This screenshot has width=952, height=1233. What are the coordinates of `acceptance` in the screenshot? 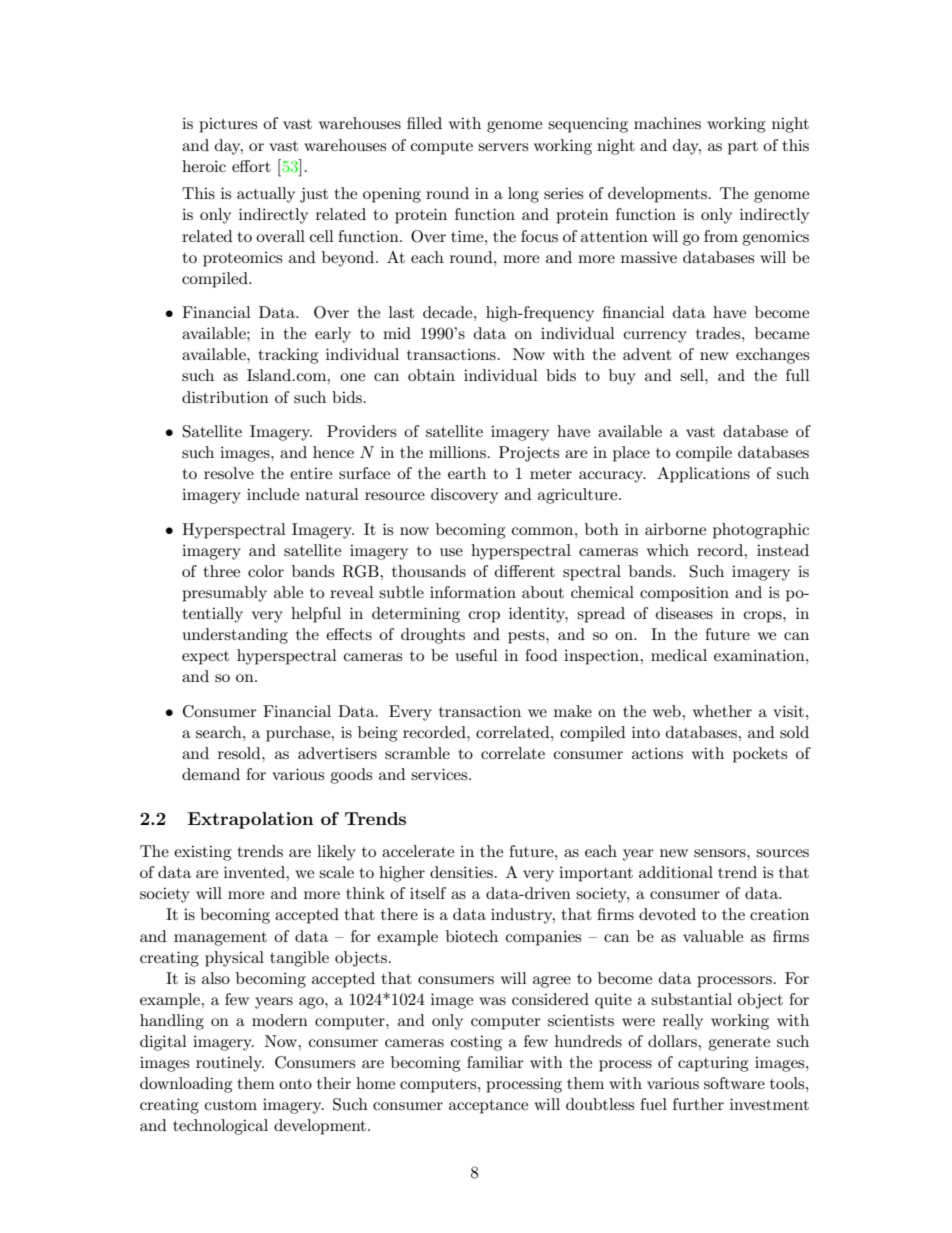 It's located at (488, 1107).
